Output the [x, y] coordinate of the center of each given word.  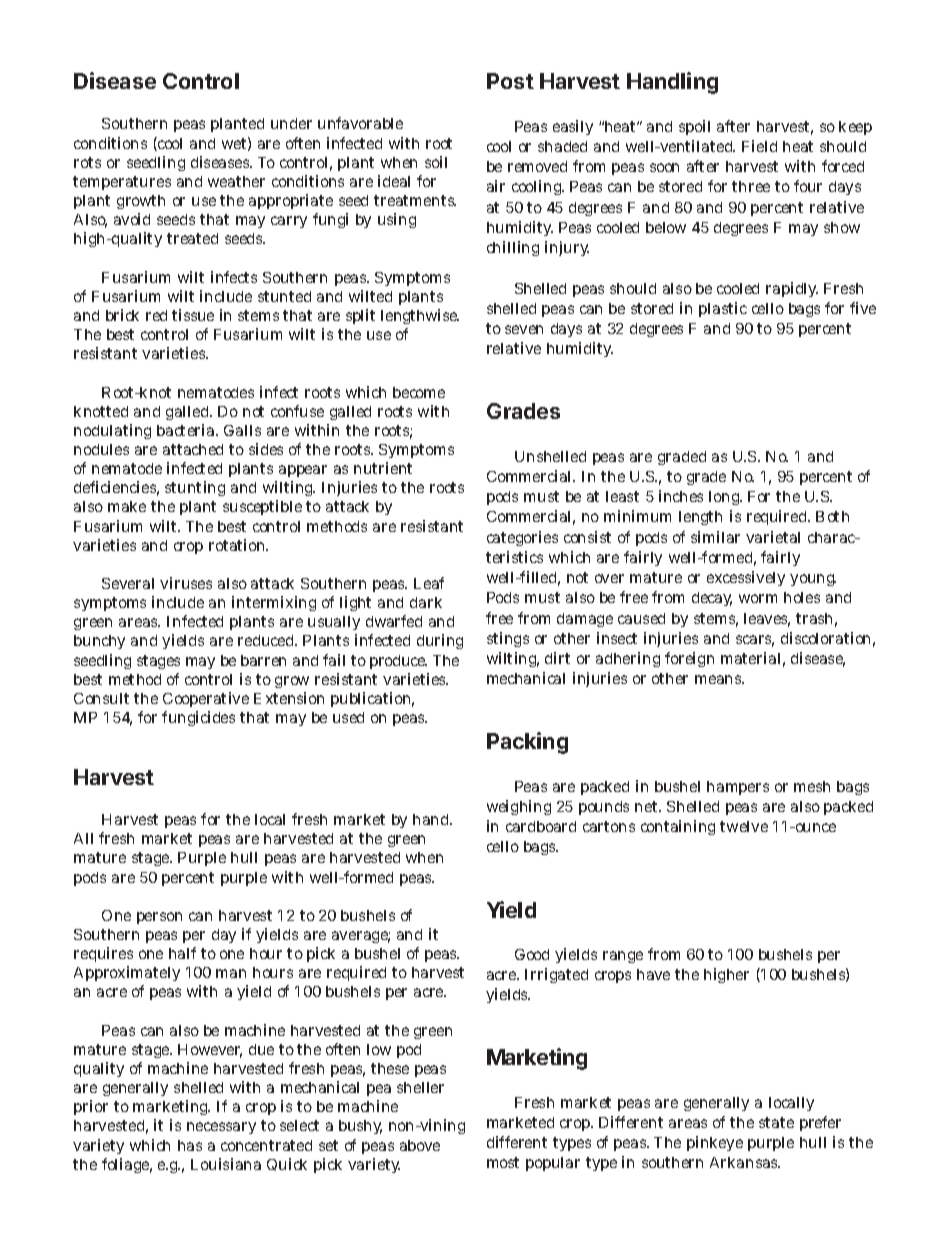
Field [759, 146]
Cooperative [206, 699]
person [159, 918]
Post [510, 81]
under [291, 123]
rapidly [792, 289]
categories [522, 538]
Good [532, 954]
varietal [773, 537]
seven [524, 329]
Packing [527, 743]
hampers [738, 788]
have [653, 974]
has [190, 1145]
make [127, 506]
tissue [193, 315]
